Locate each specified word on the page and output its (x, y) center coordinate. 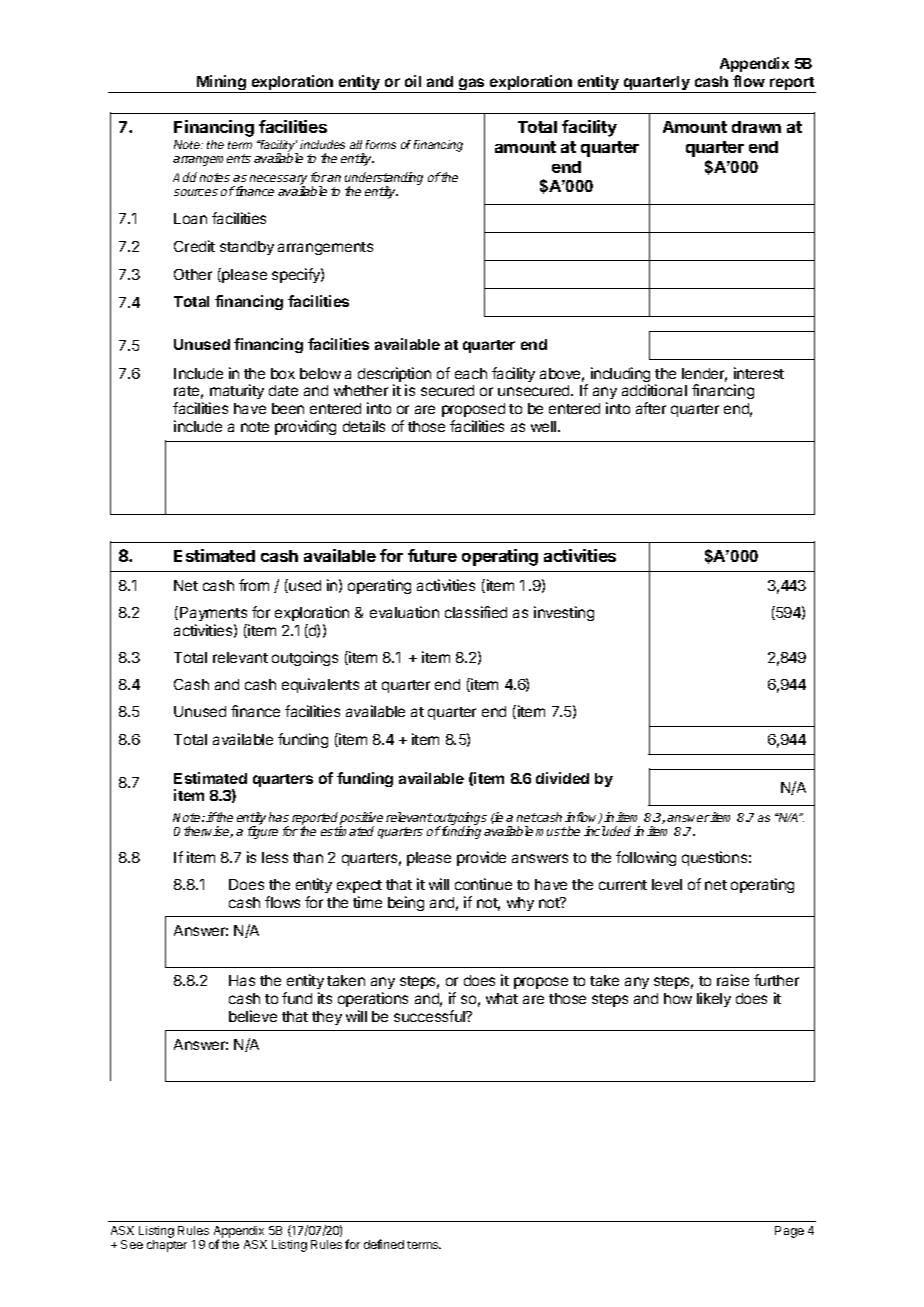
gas (472, 85)
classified (476, 612)
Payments (213, 614)
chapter (167, 1246)
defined (384, 1244)
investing (564, 613)
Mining (221, 84)
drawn (756, 127)
